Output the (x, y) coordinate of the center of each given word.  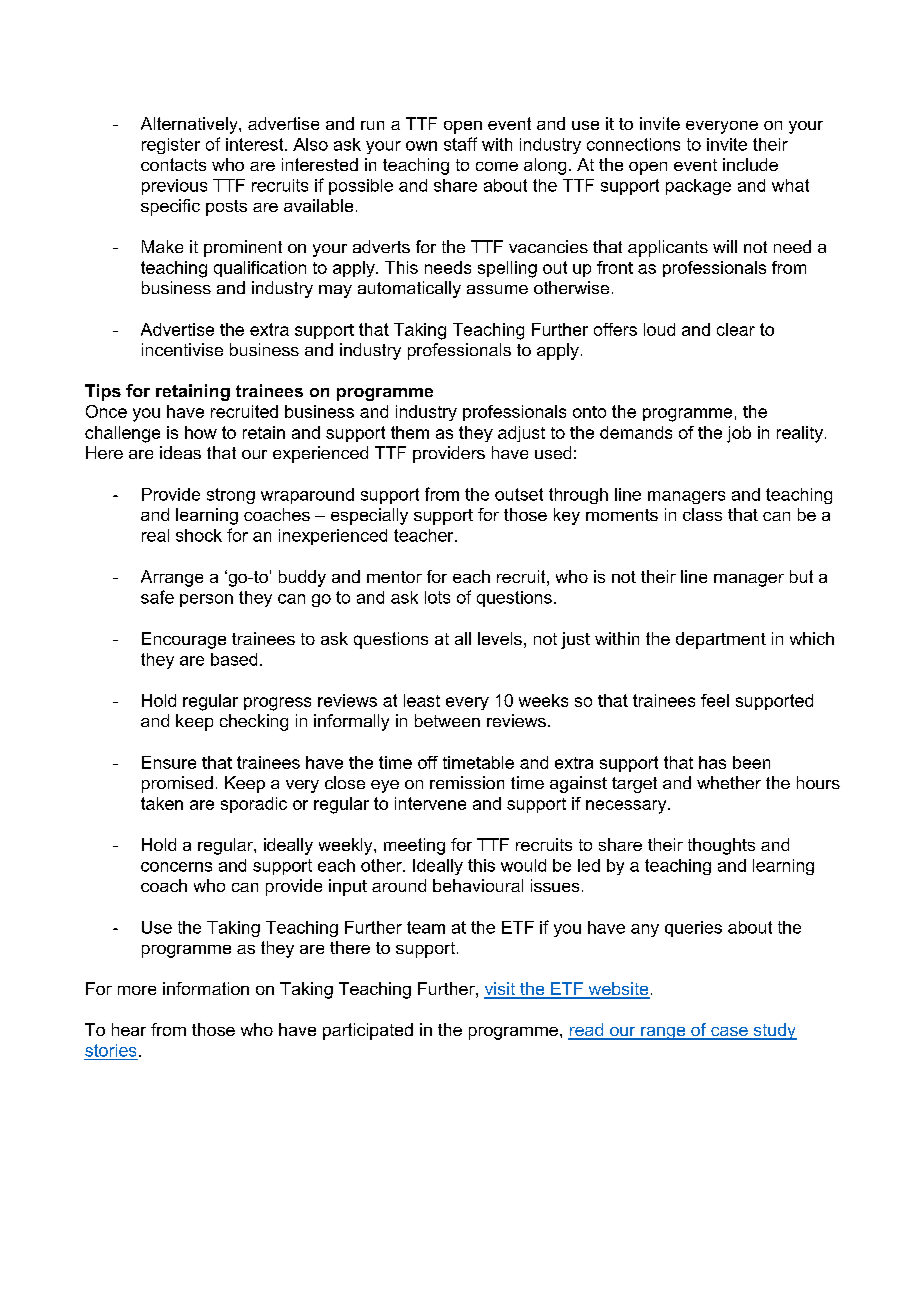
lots (437, 597)
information (206, 988)
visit (500, 990)
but (801, 576)
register (171, 146)
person (206, 600)
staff (460, 144)
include (750, 164)
